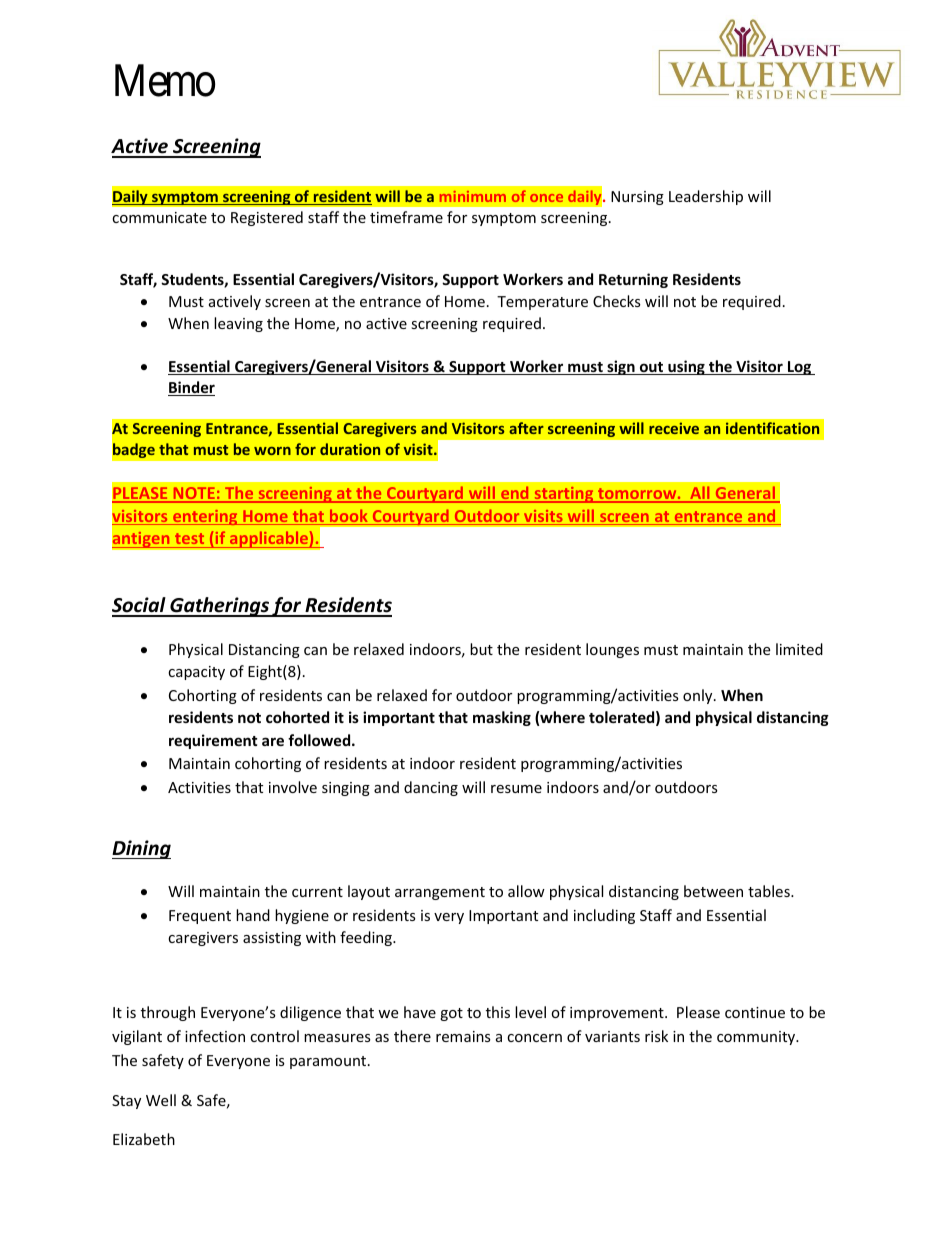 Image resolution: width=952 pixels, height=1233 pixels. What do you see at coordinates (141, 849) in the screenshot?
I see `Dining` at bounding box center [141, 849].
